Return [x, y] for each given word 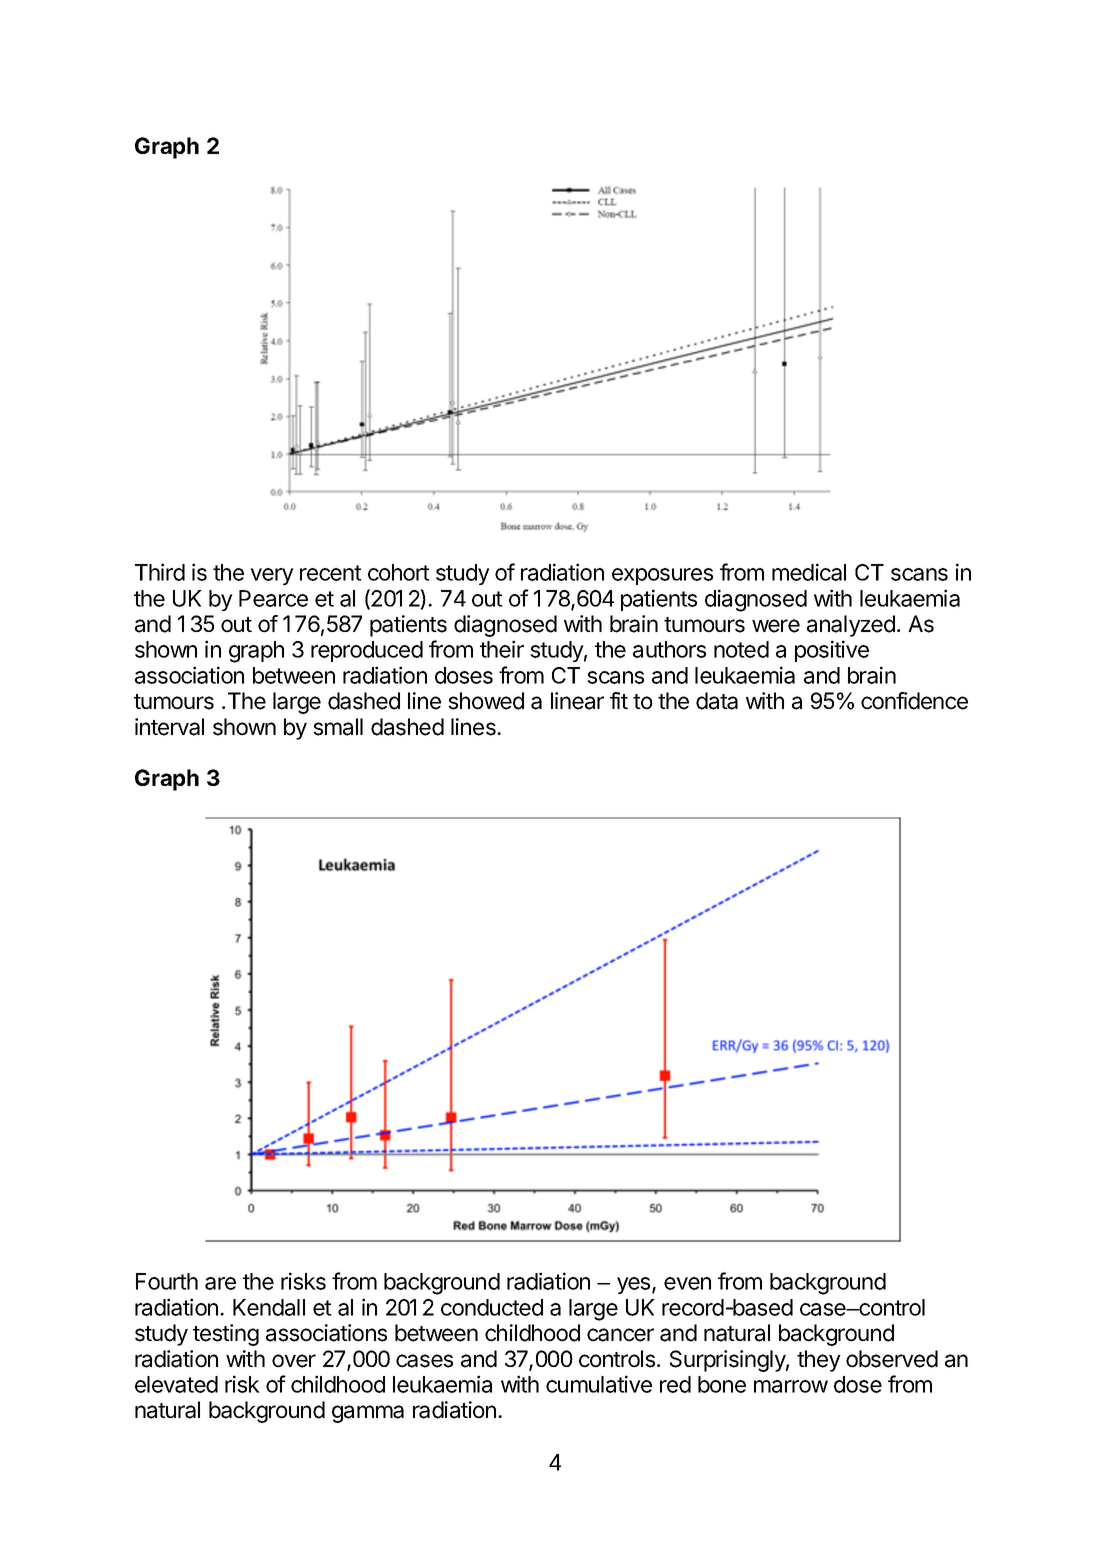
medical [809, 572]
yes [635, 1285]
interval [169, 727]
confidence [914, 701]
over [294, 1361]
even [687, 1283]
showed [486, 701]
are [220, 1283]
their [502, 649]
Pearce [273, 598]
